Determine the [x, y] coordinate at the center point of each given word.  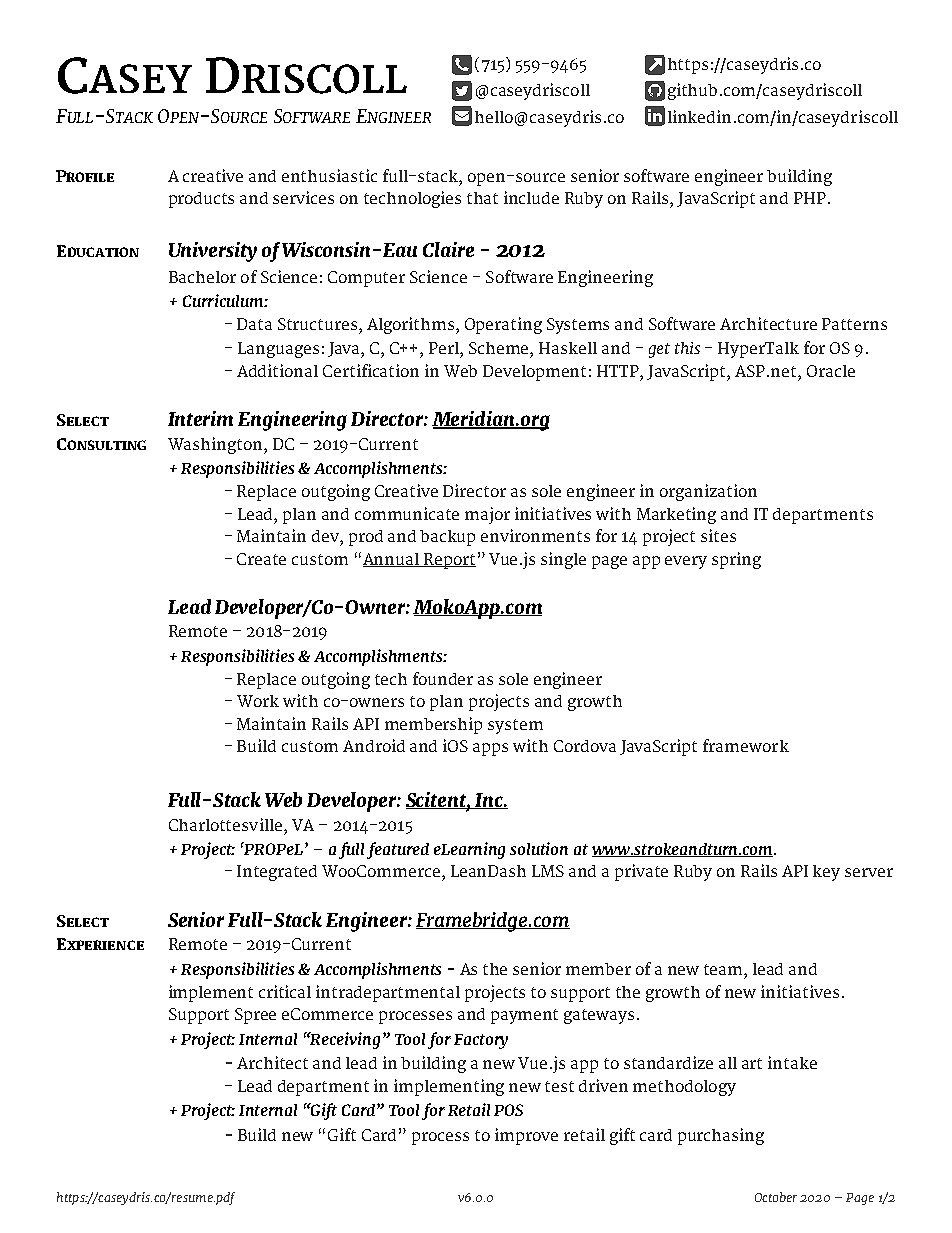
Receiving [346, 1040]
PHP [810, 198]
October [776, 1197]
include [531, 197]
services [303, 197]
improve [526, 1136]
